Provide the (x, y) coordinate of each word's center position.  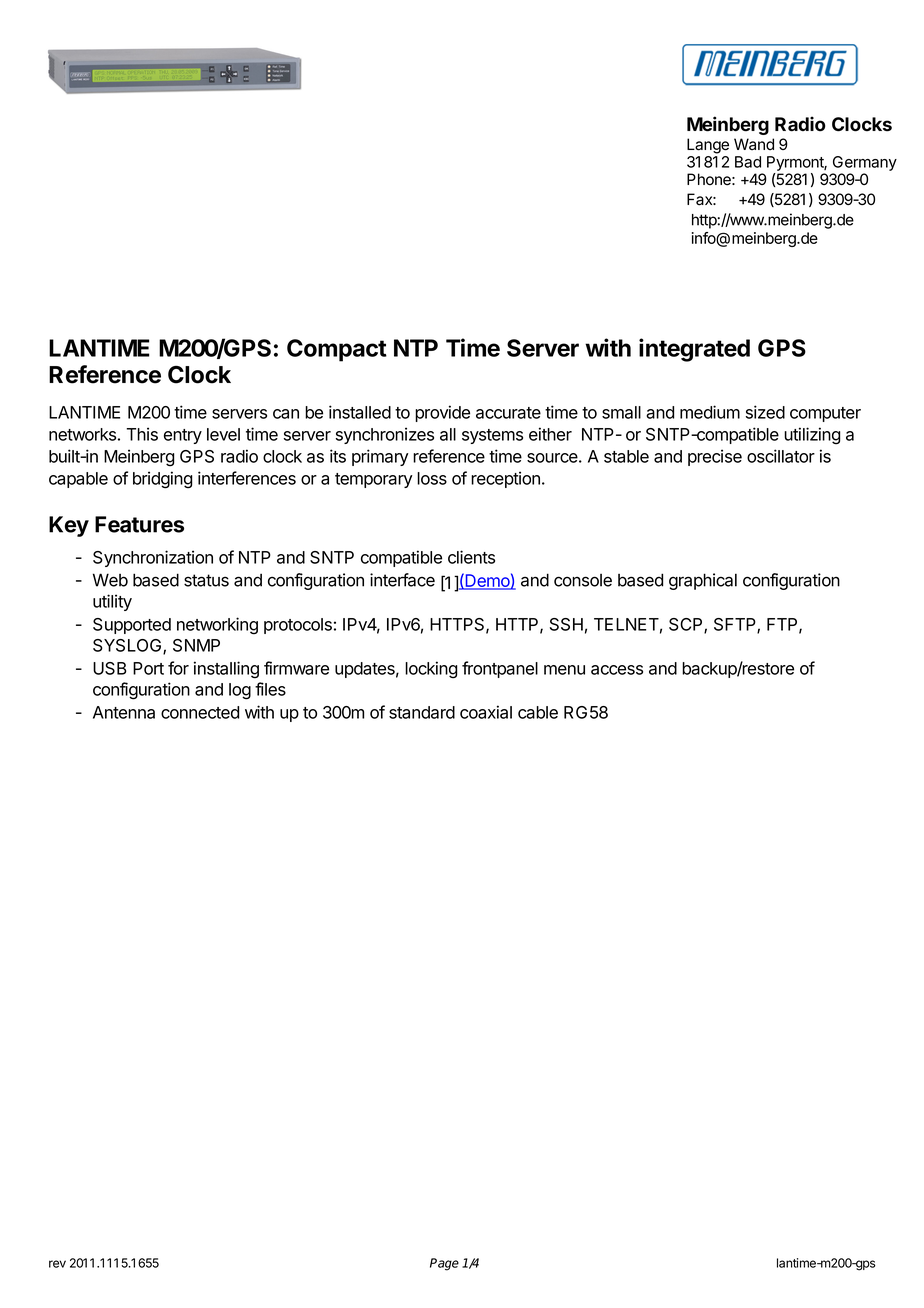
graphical (703, 581)
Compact (337, 350)
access (617, 670)
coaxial (486, 712)
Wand (754, 144)
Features (139, 524)
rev (57, 1264)
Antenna (124, 712)
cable (538, 712)
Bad (748, 162)
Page (444, 1264)
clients (471, 557)
